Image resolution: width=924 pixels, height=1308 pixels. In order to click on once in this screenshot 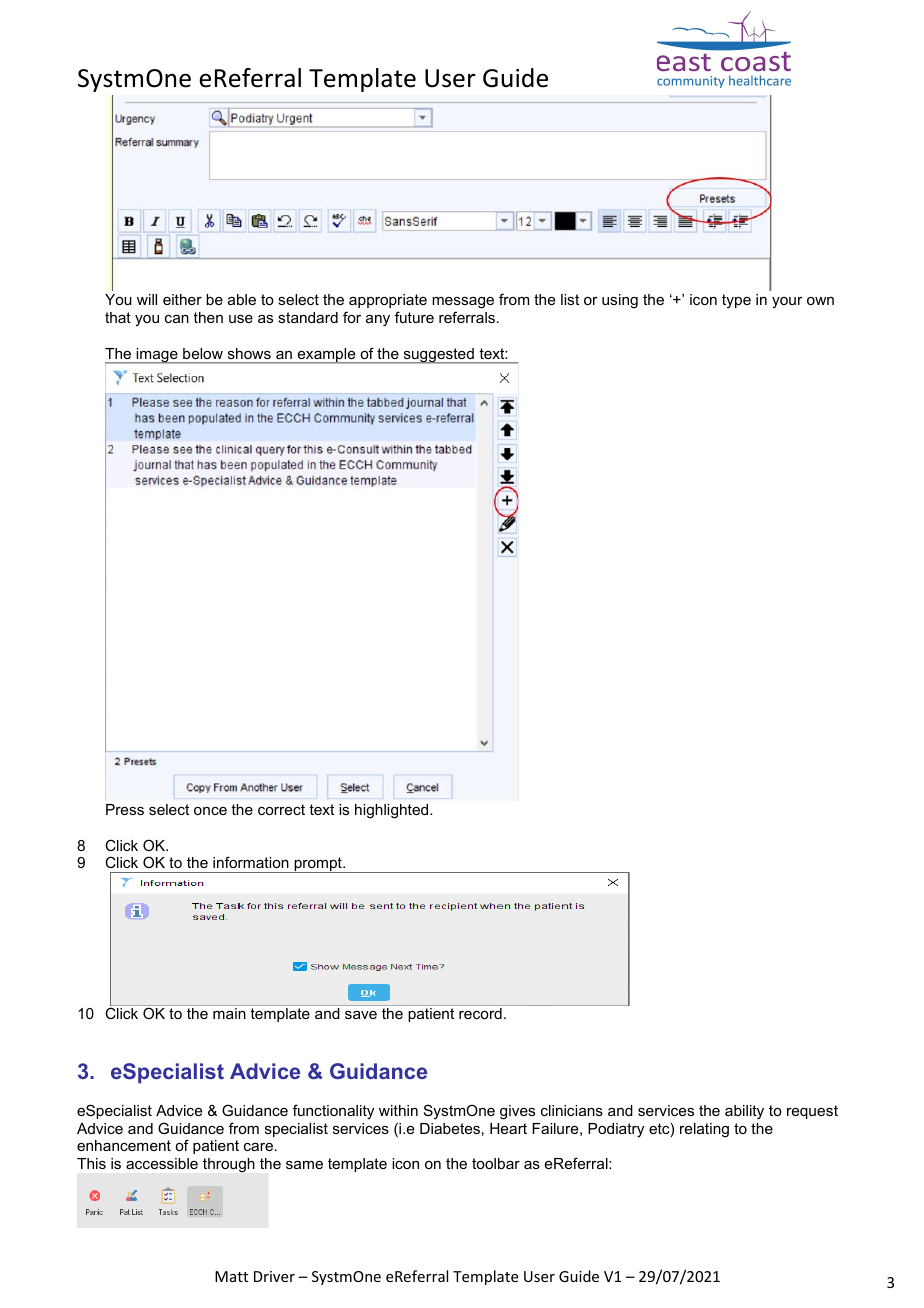, I will do `click(210, 811)`.
